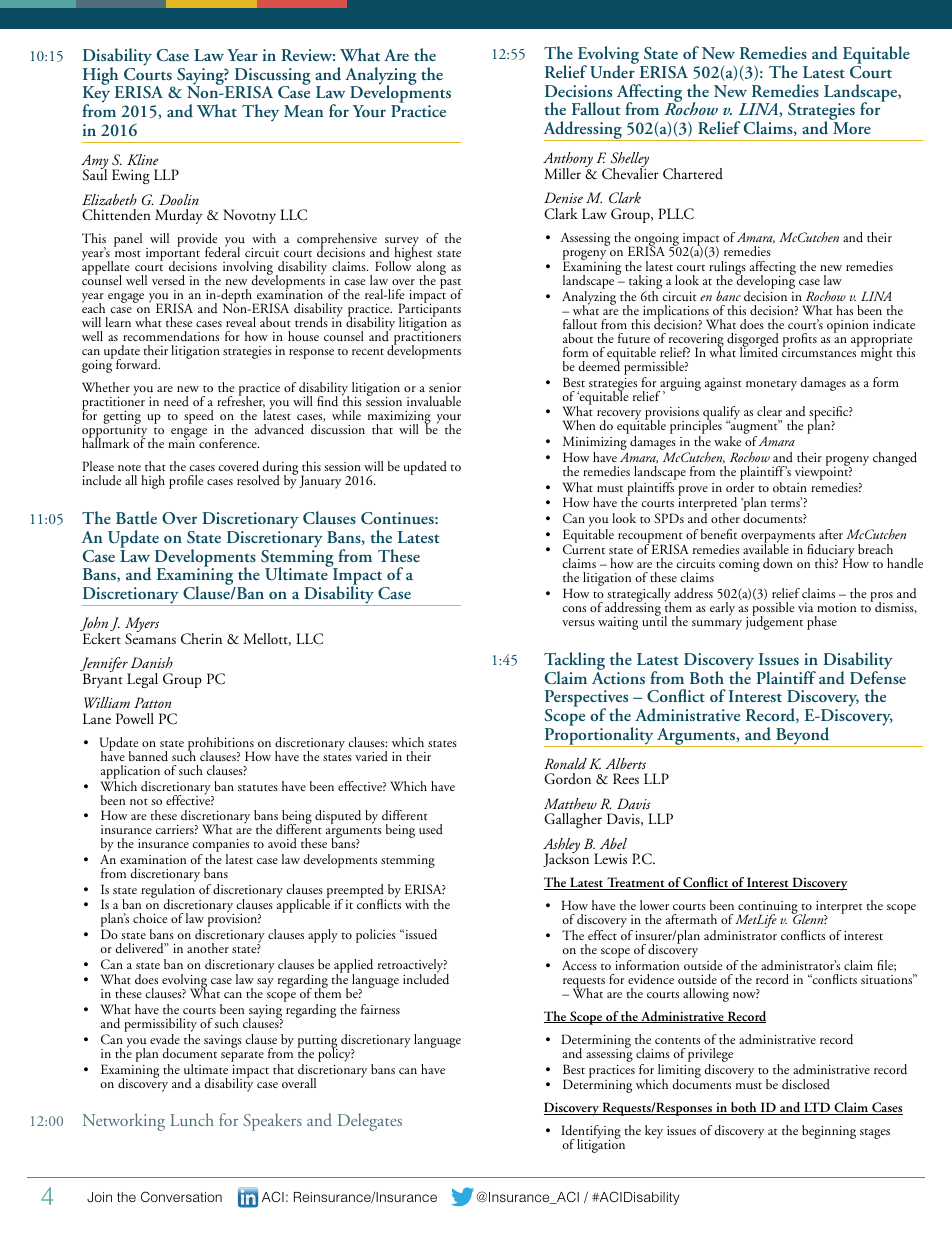  Describe the element at coordinates (568, 161) in the screenshot. I see `Anthony` at that location.
